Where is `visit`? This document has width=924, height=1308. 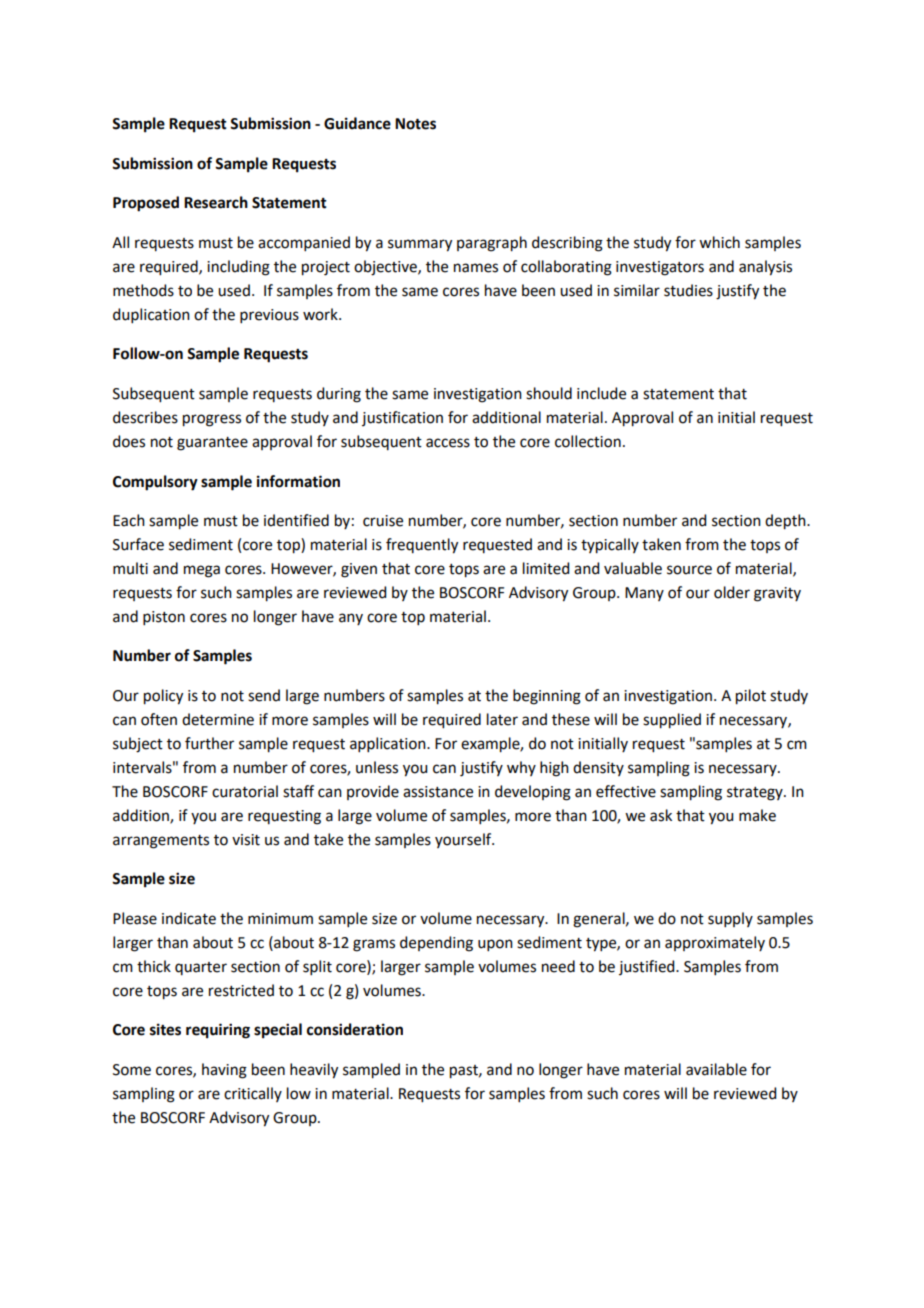
visit is located at coordinates (246, 840).
